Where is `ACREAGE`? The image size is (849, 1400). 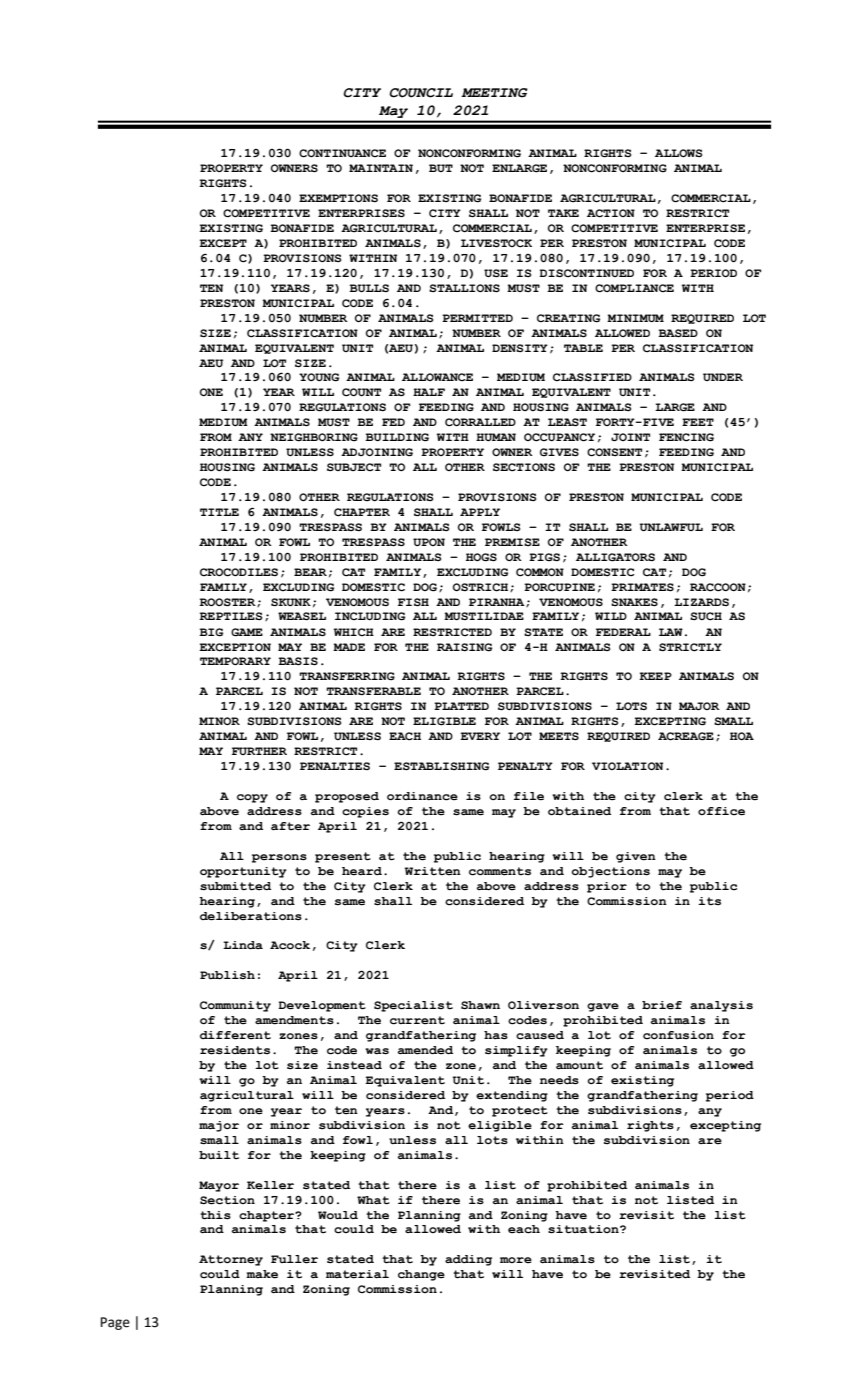
ACREAGE is located at coordinates (686, 736).
